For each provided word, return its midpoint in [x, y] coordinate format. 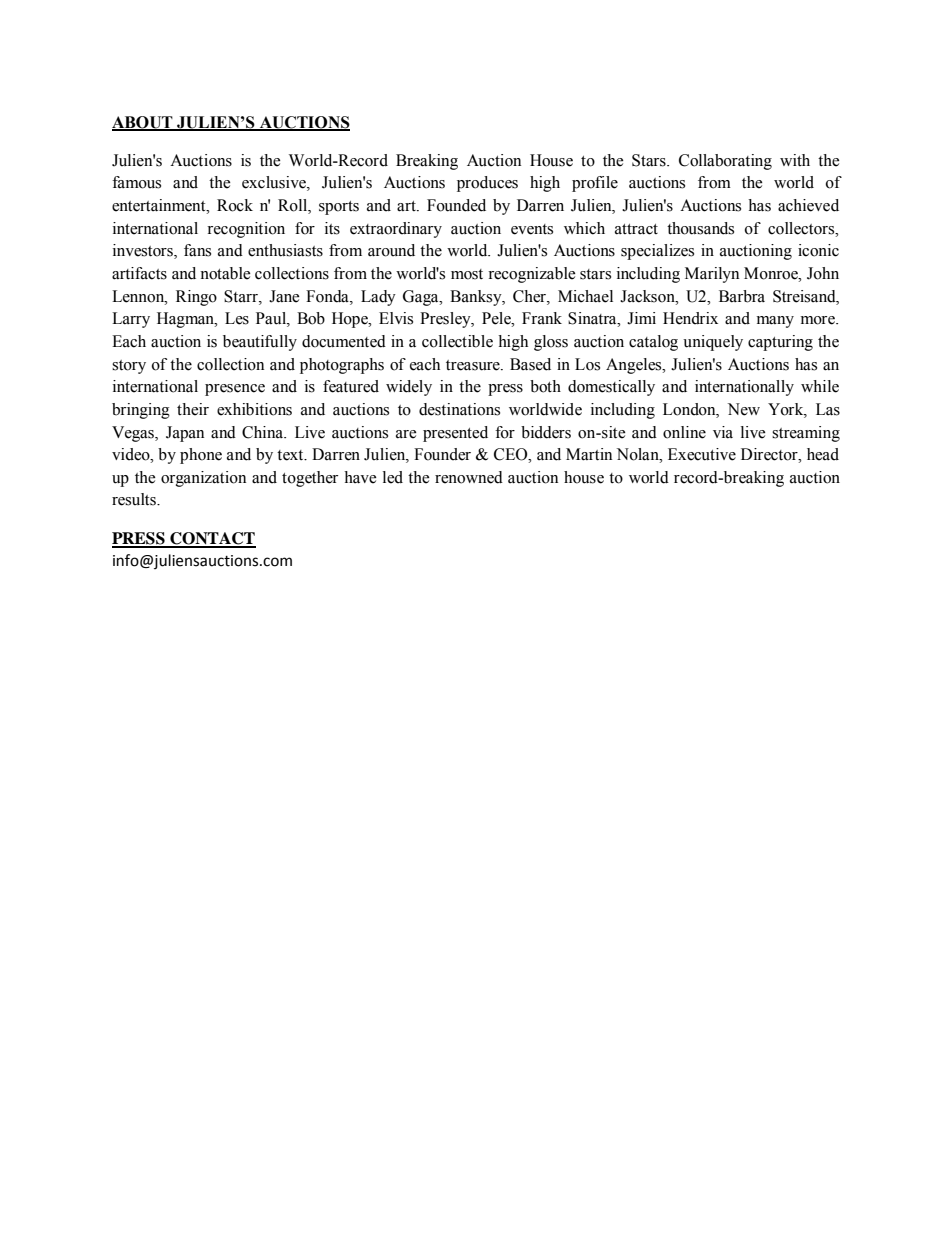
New [744, 409]
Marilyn [712, 275]
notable [225, 273]
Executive [702, 454]
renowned [469, 477]
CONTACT [212, 539]
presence [235, 390]
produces [487, 184]
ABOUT [143, 123]
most [467, 274]
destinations [459, 409]
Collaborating [725, 162]
